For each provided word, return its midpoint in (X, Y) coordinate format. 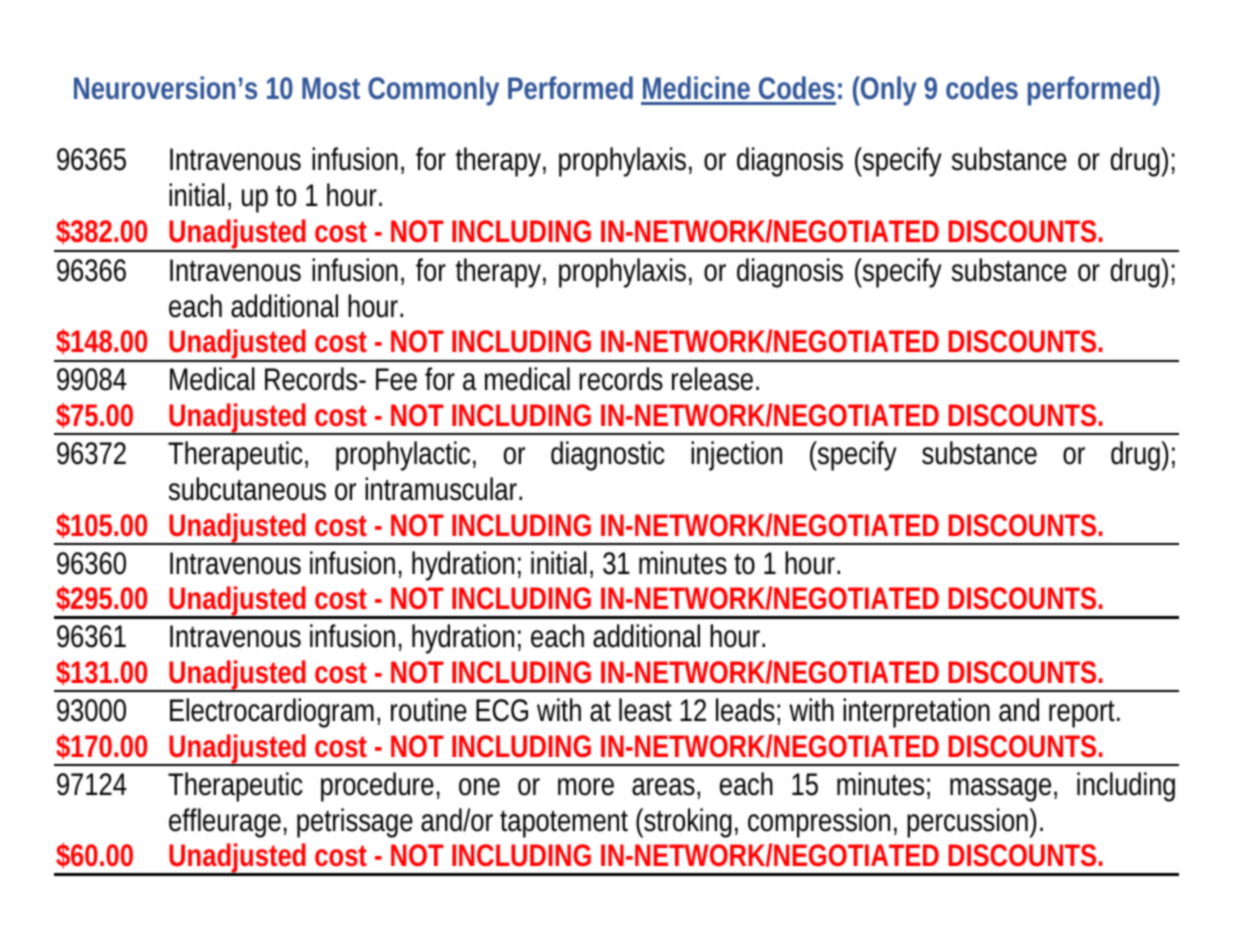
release (715, 379)
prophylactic (406, 456)
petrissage (355, 823)
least (645, 710)
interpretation (916, 713)
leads (748, 711)
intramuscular (443, 489)
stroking (690, 823)
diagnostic (608, 456)
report (1084, 714)
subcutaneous (247, 489)
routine (429, 710)
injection (736, 456)
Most (331, 88)
